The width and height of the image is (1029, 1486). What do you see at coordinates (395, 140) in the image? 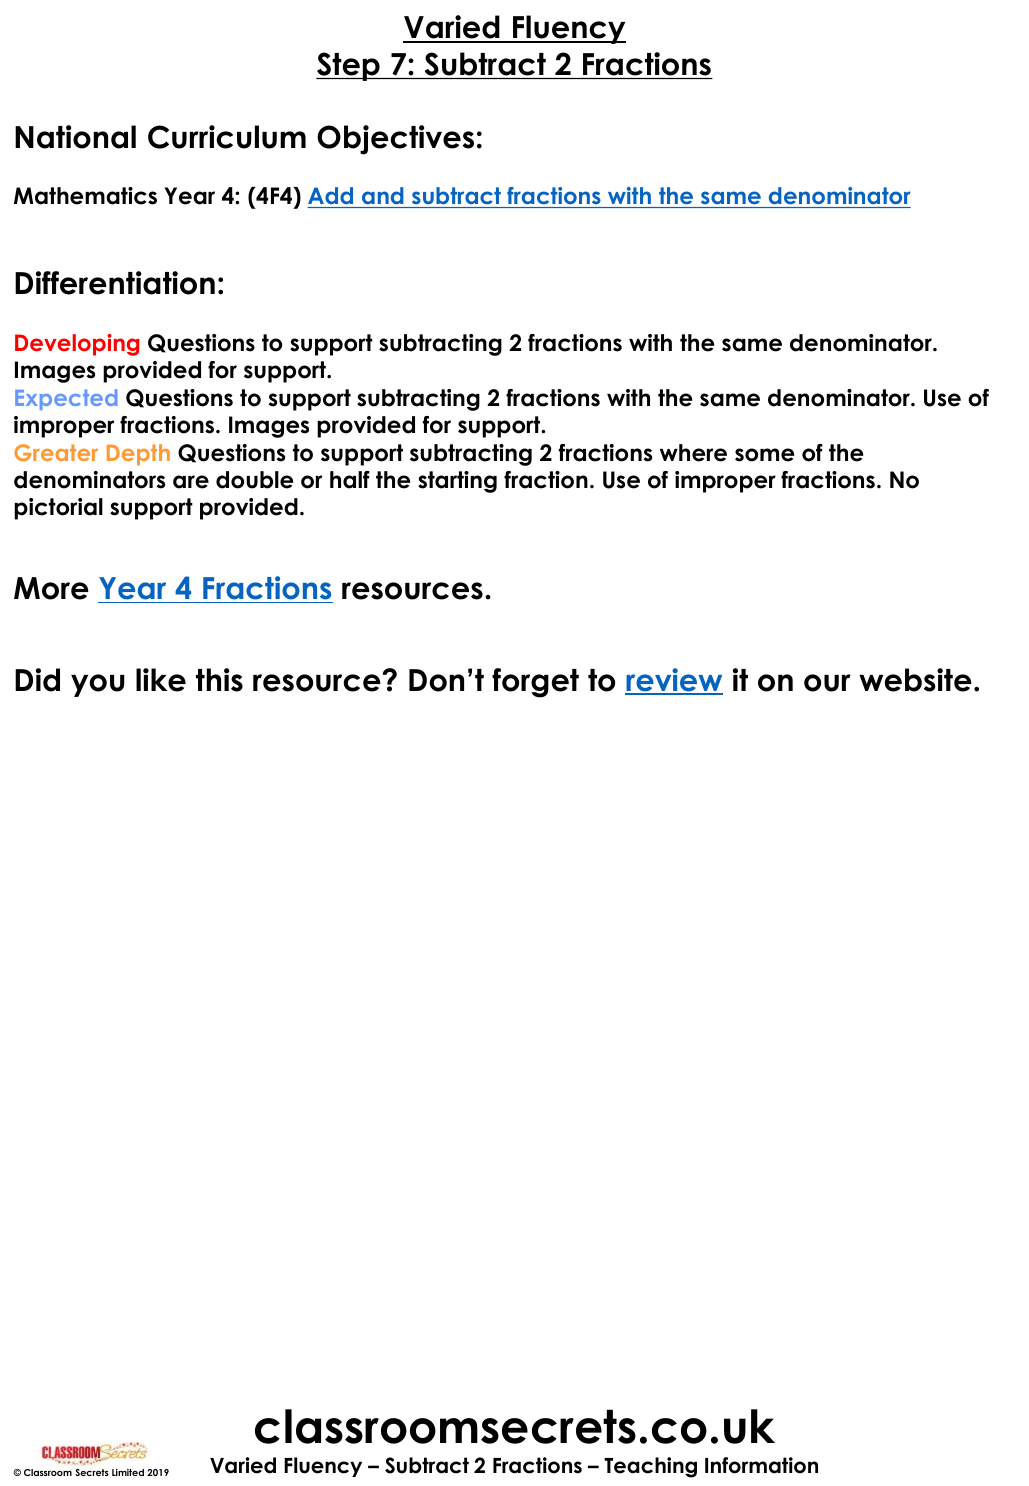
I see `Objectives` at bounding box center [395, 140].
